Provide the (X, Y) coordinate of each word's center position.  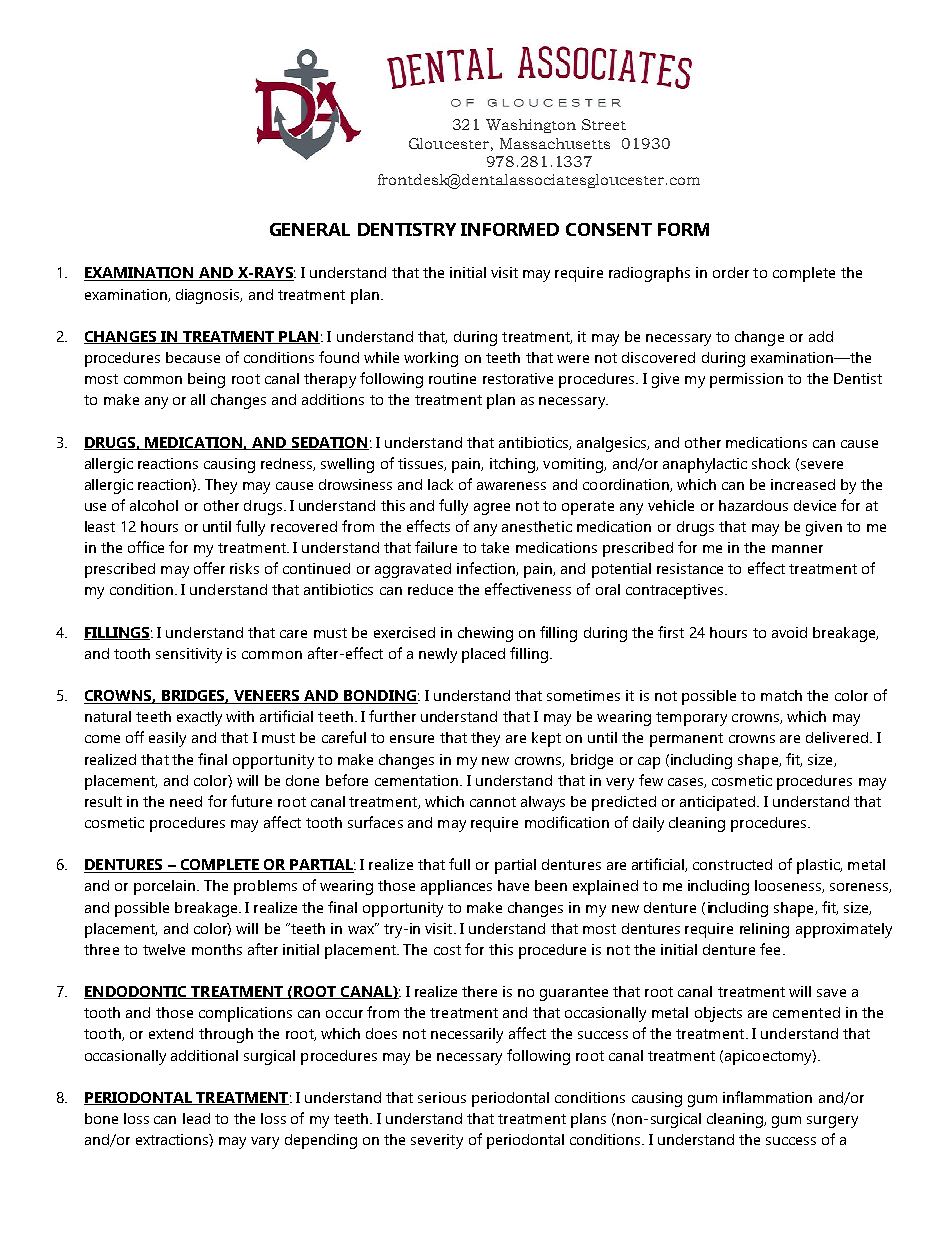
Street (604, 124)
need (186, 801)
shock (771, 463)
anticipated (717, 803)
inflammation (767, 1097)
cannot (493, 802)
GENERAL (310, 229)
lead (196, 1118)
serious (442, 1097)
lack (440, 484)
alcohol (154, 505)
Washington (531, 126)
